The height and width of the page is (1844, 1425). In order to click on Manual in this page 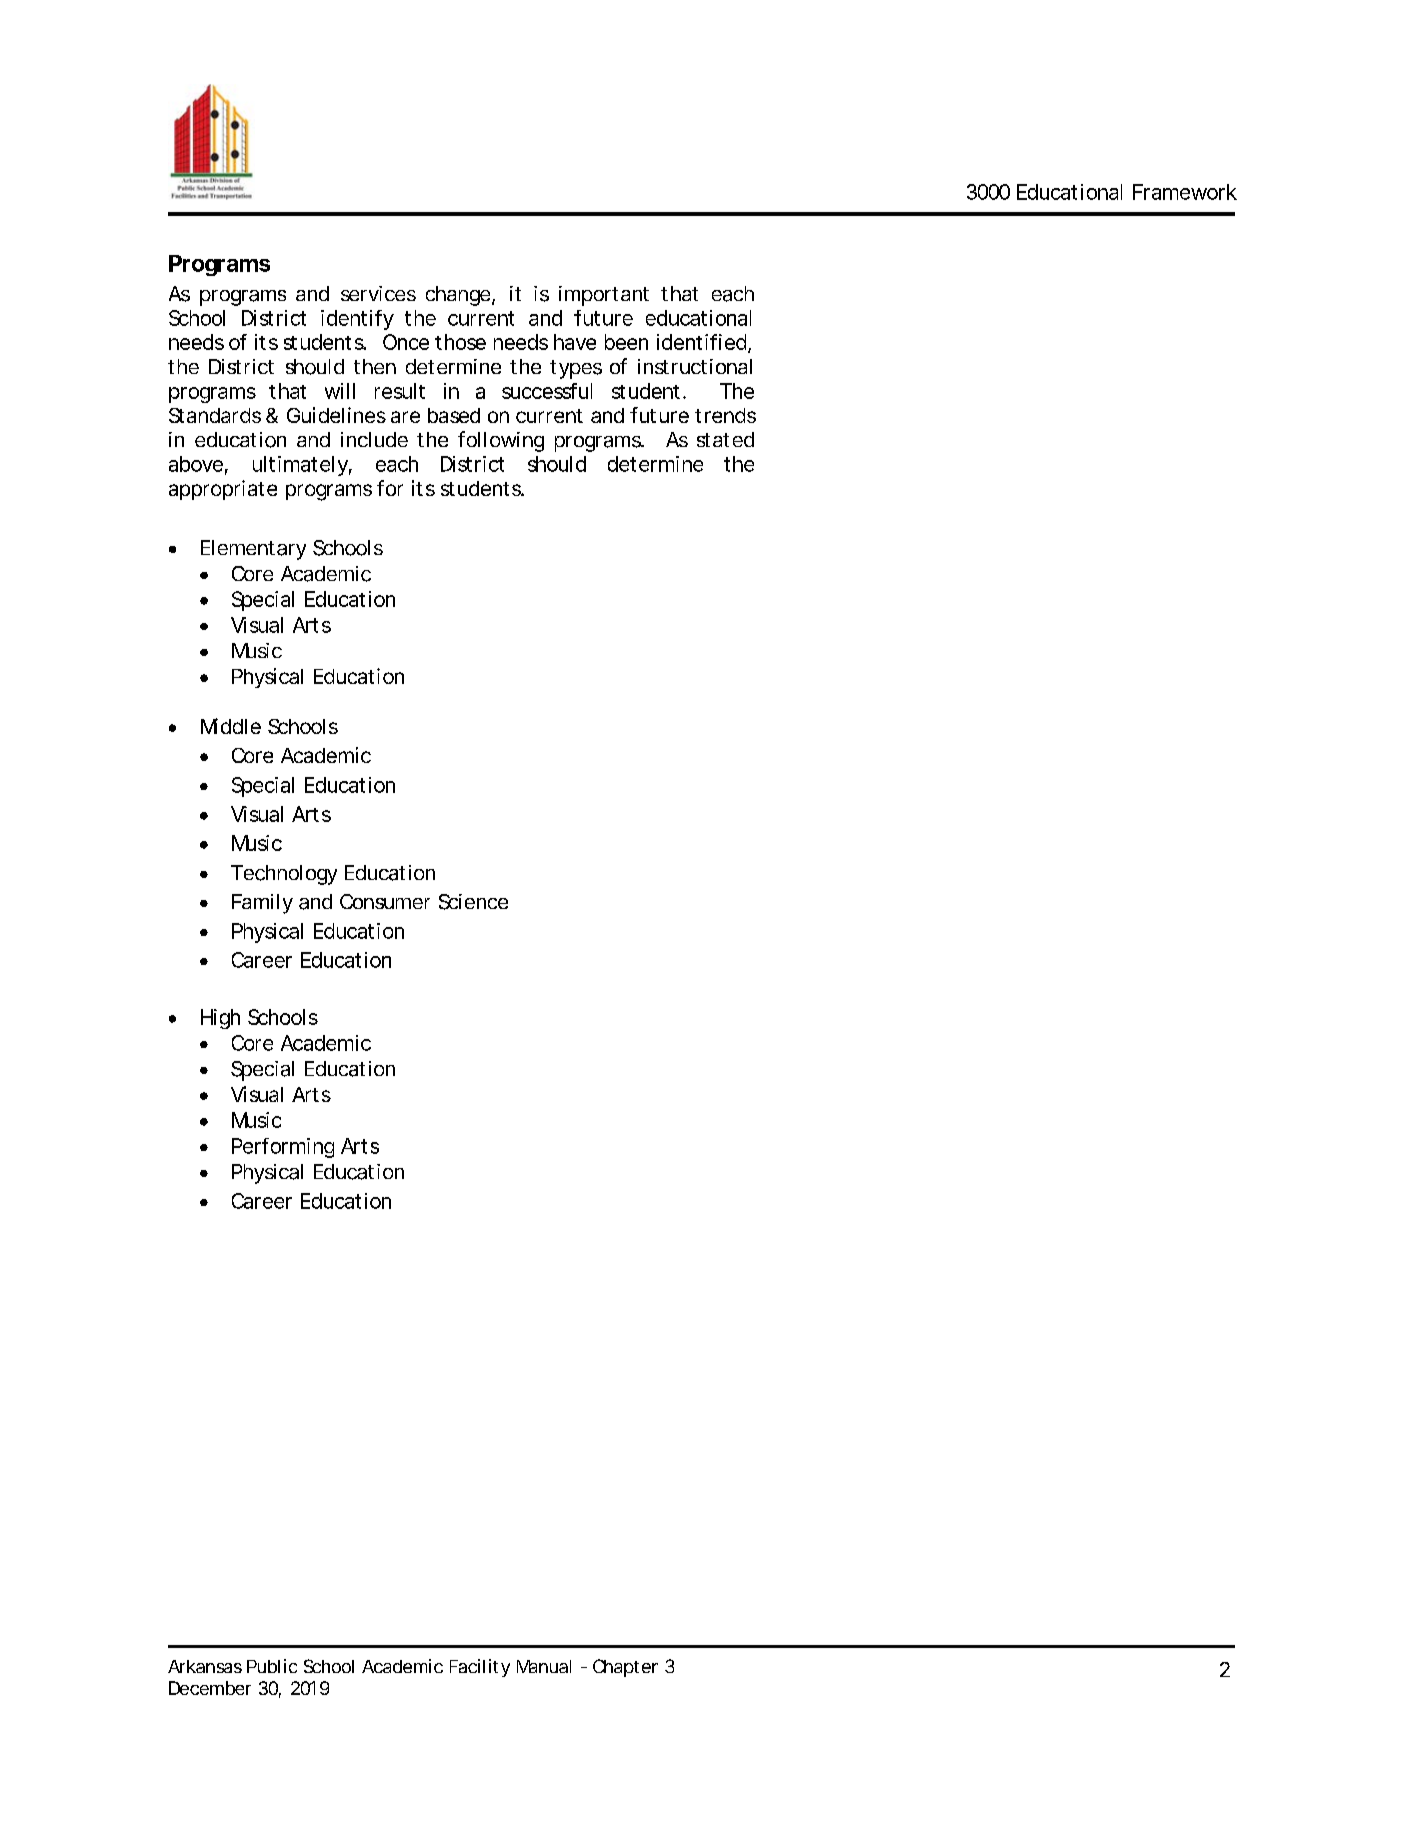, I will do `click(544, 1666)`.
